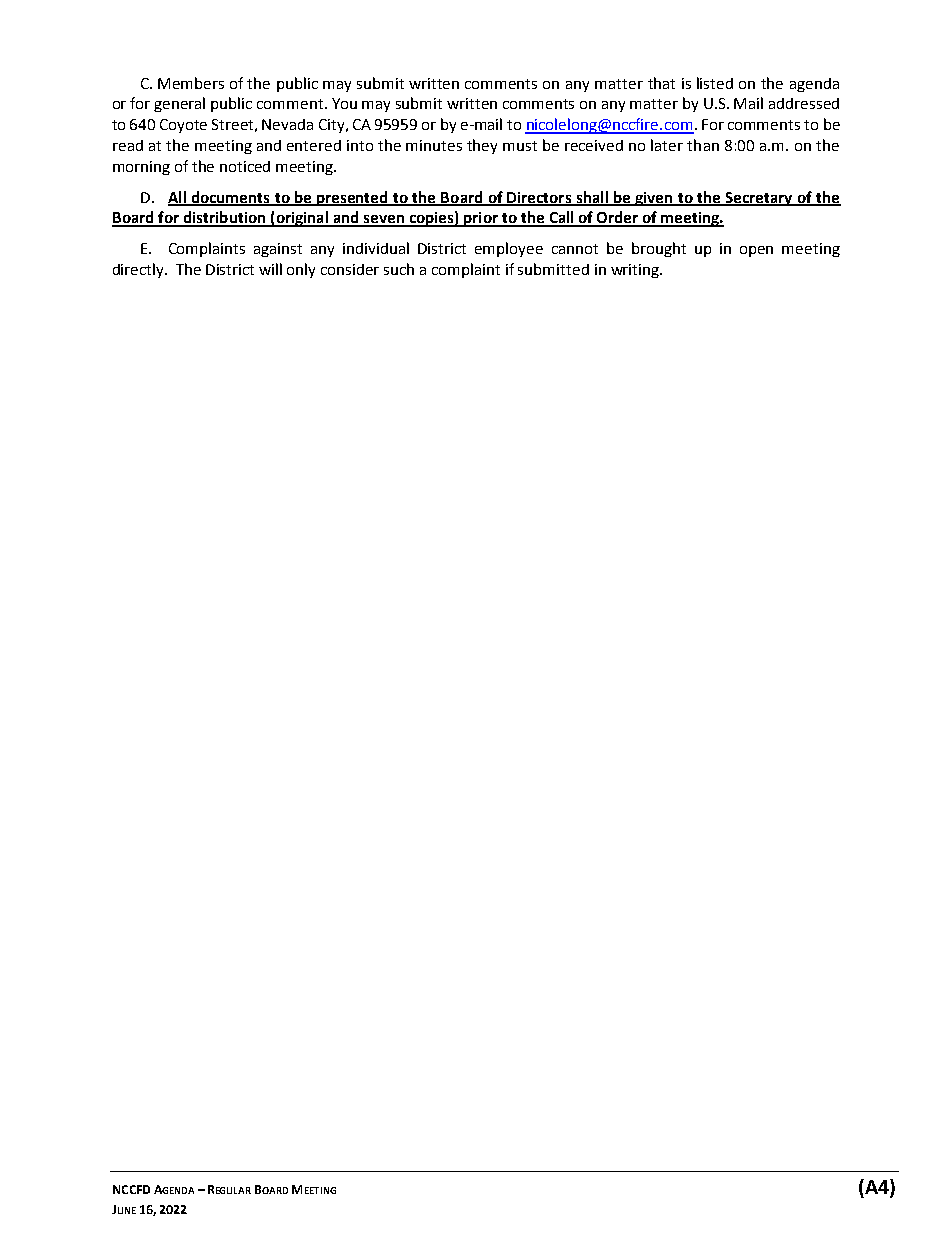 This image has width=952, height=1233. What do you see at coordinates (191, 83) in the image?
I see `Members` at bounding box center [191, 83].
